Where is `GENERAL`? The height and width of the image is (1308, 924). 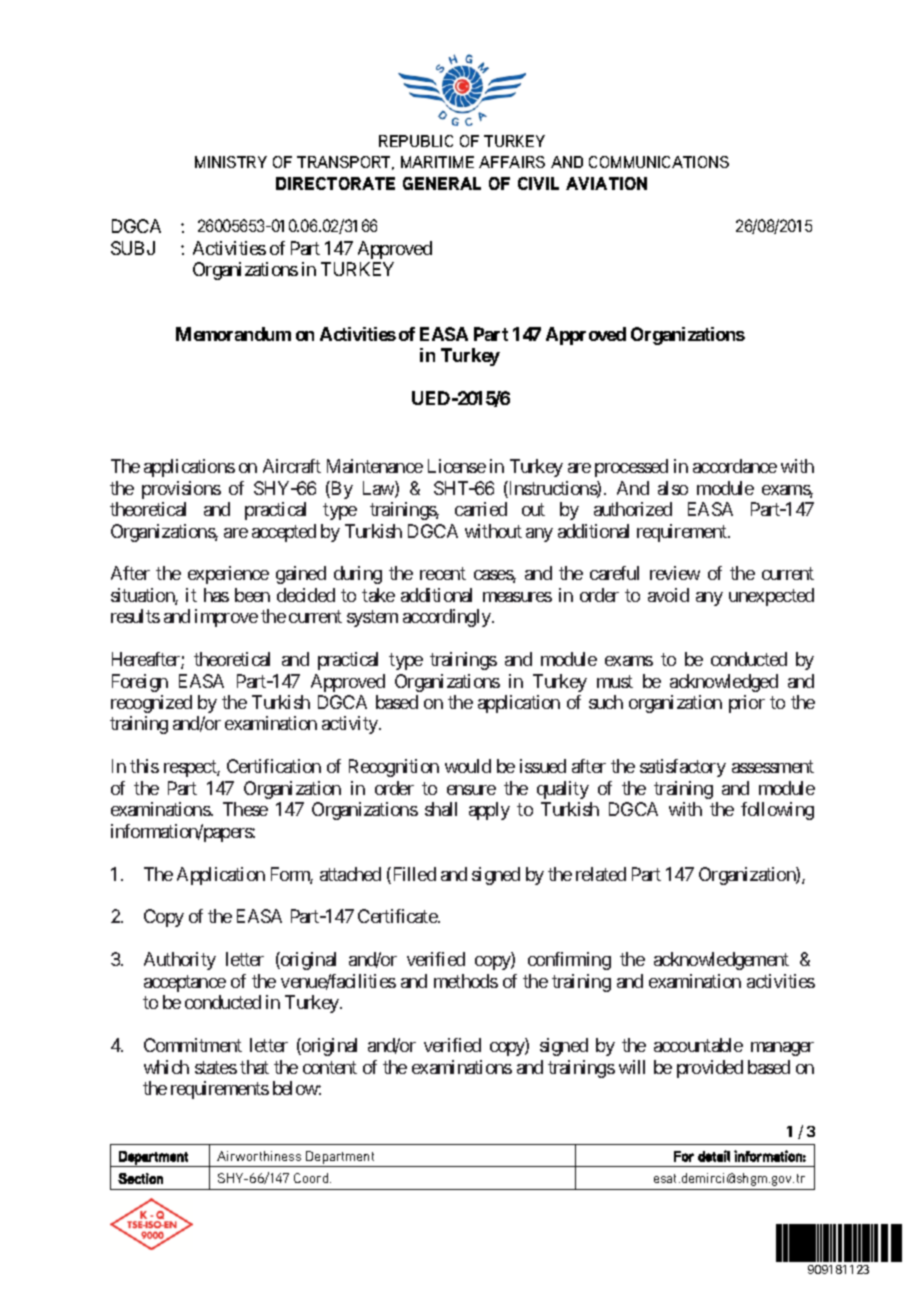 GENERAL is located at coordinates (442, 183).
